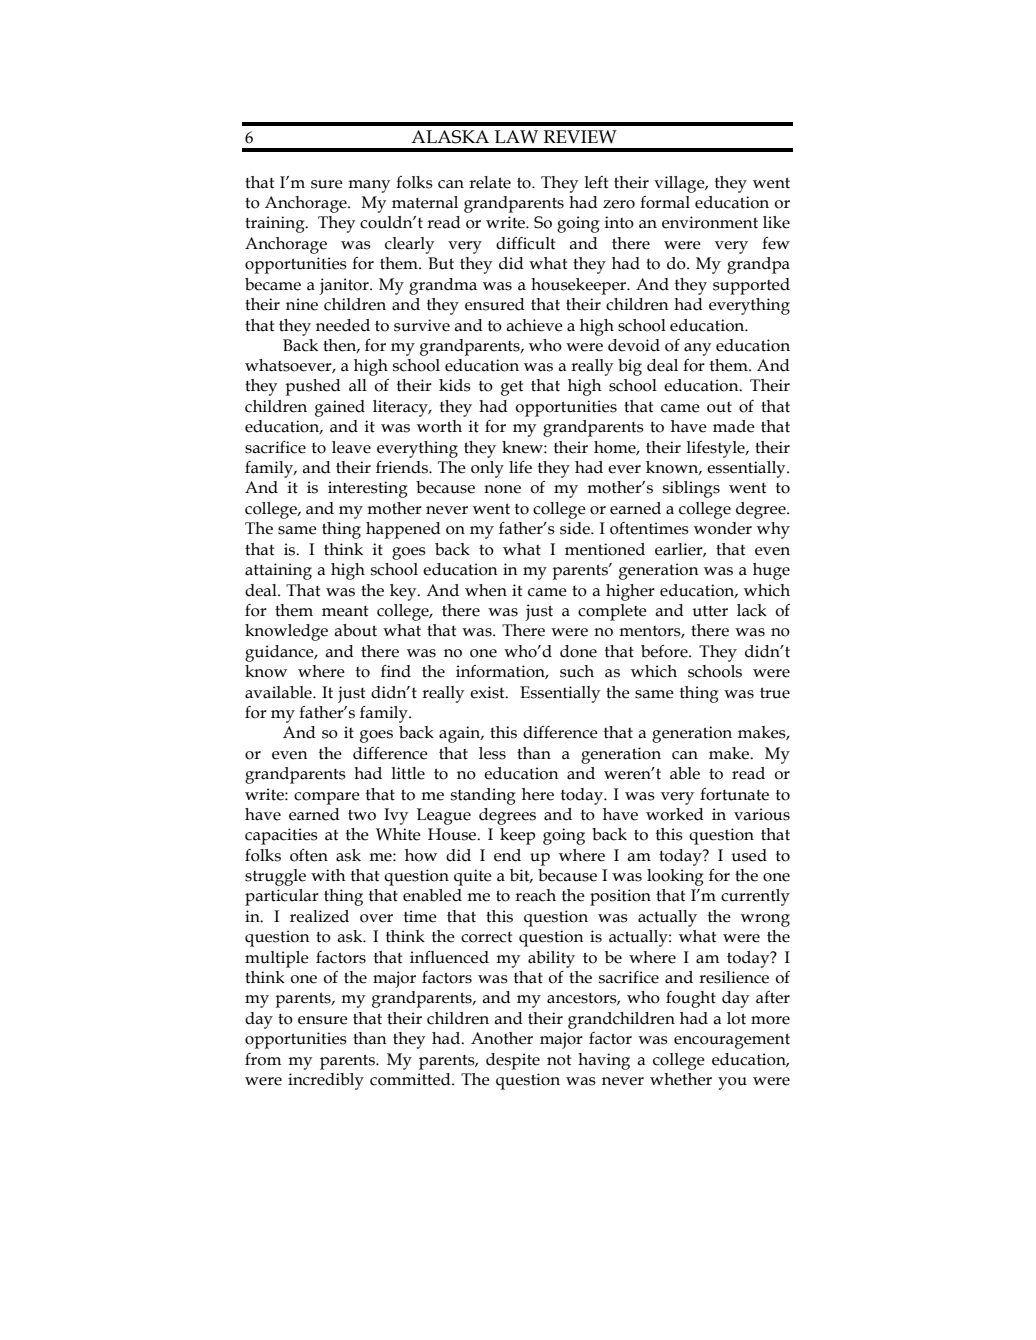  I want to click on leave, so click(351, 447).
